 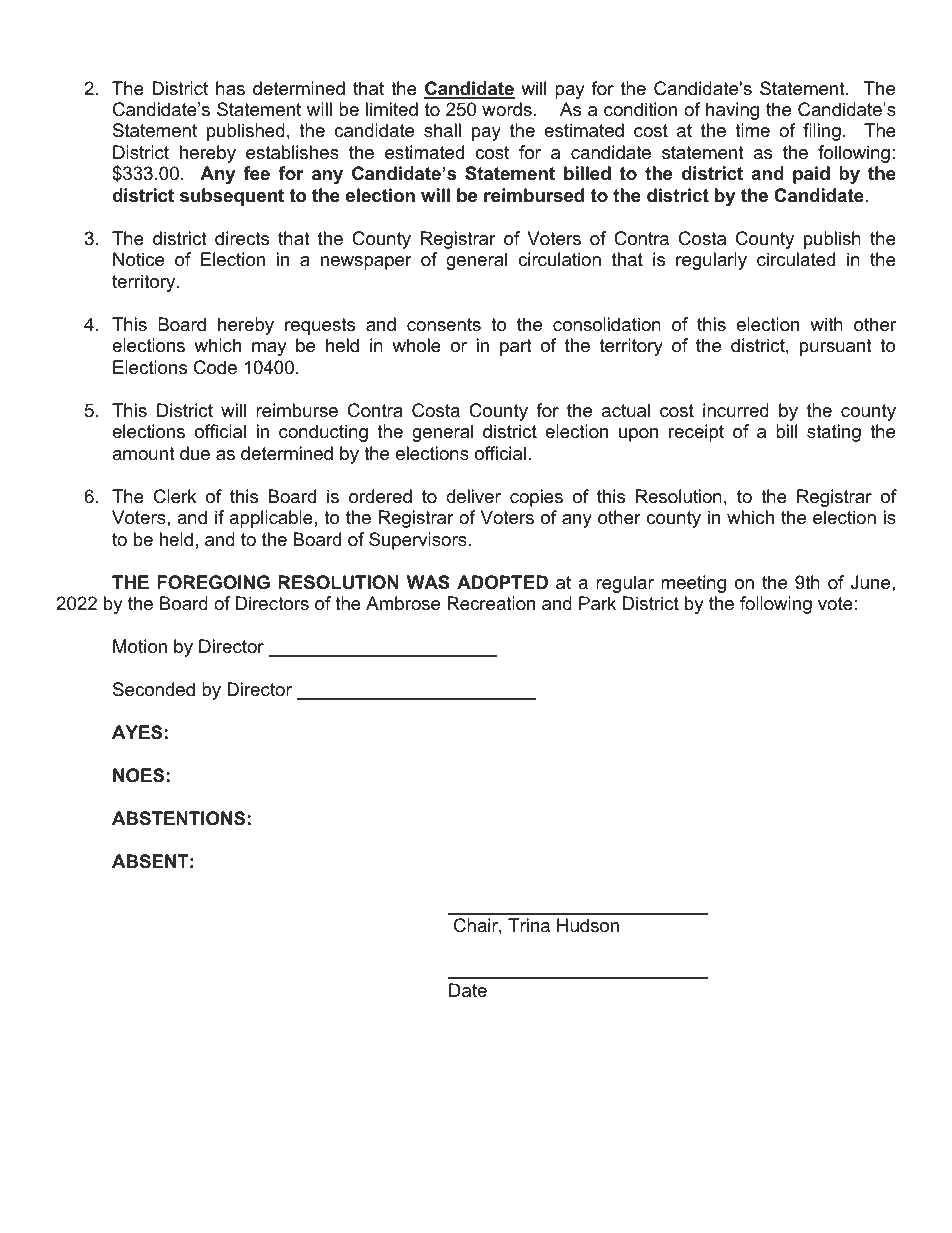 I want to click on Recreation, so click(x=491, y=603).
